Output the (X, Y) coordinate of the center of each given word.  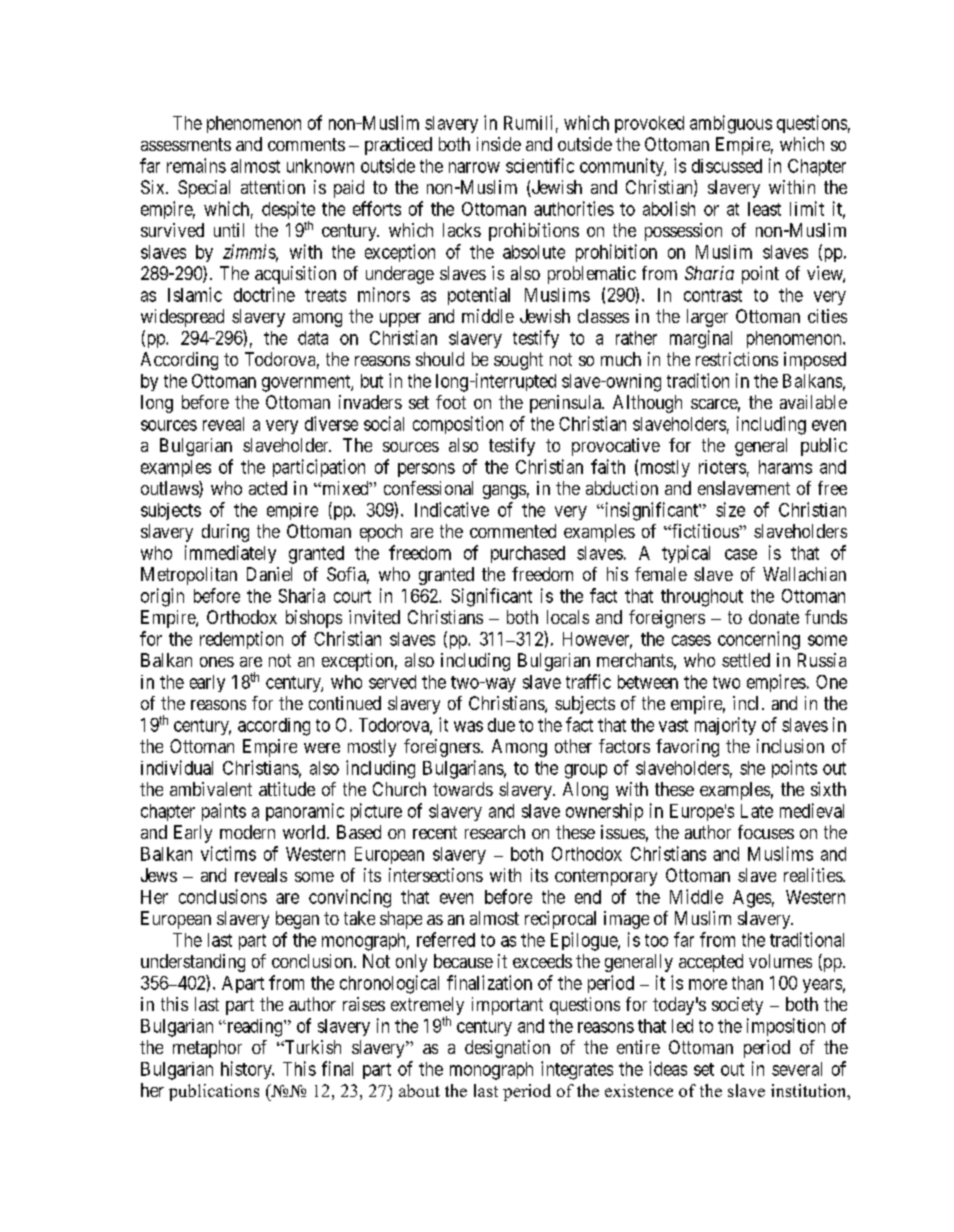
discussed (727, 166)
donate (774, 617)
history (247, 1070)
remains (196, 165)
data (313, 338)
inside (499, 144)
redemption (241, 640)
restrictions (737, 359)
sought (518, 361)
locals (568, 617)
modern (247, 832)
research (495, 832)
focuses (766, 832)
